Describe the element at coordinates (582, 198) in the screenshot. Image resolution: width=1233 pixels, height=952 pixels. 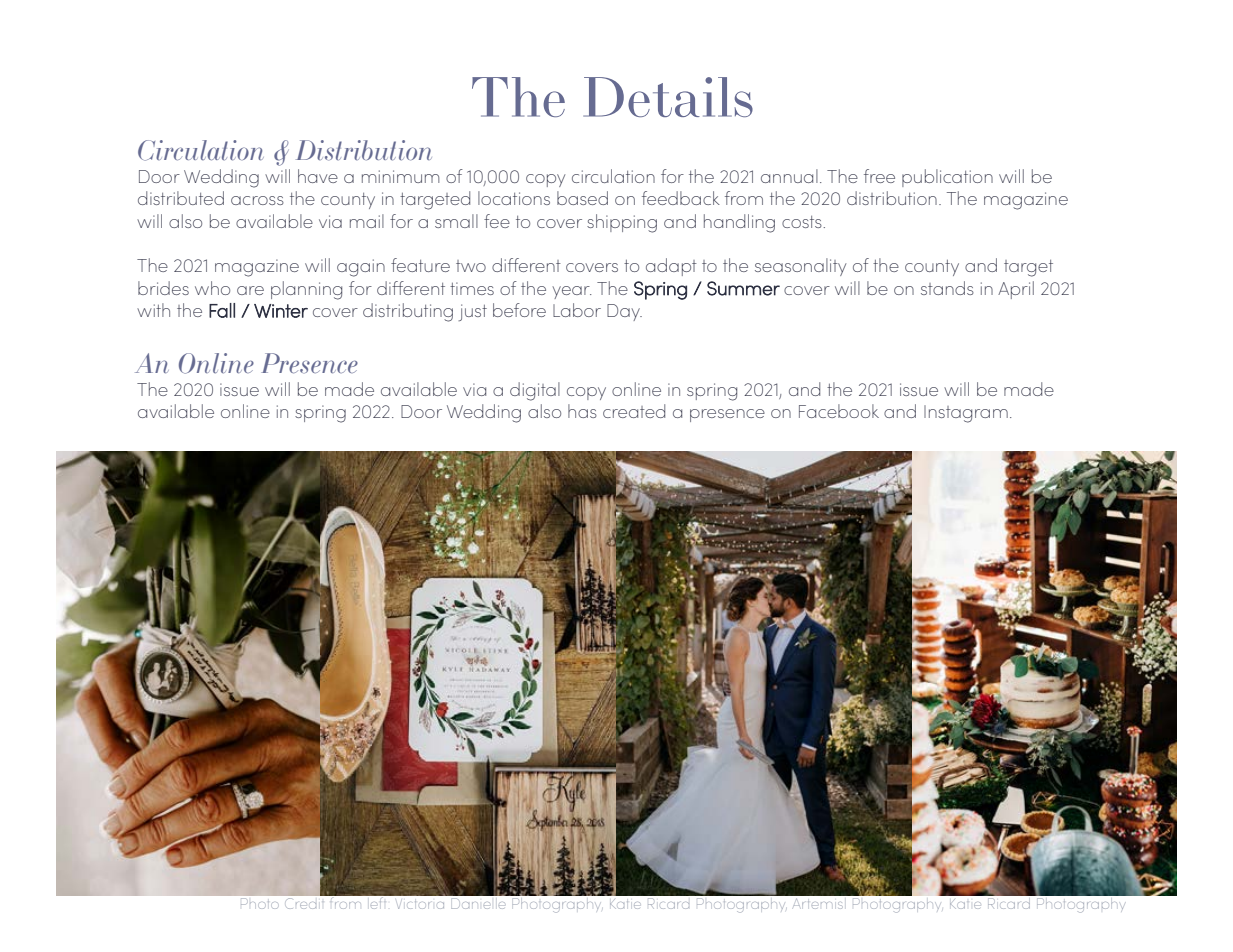
I see `based` at that location.
